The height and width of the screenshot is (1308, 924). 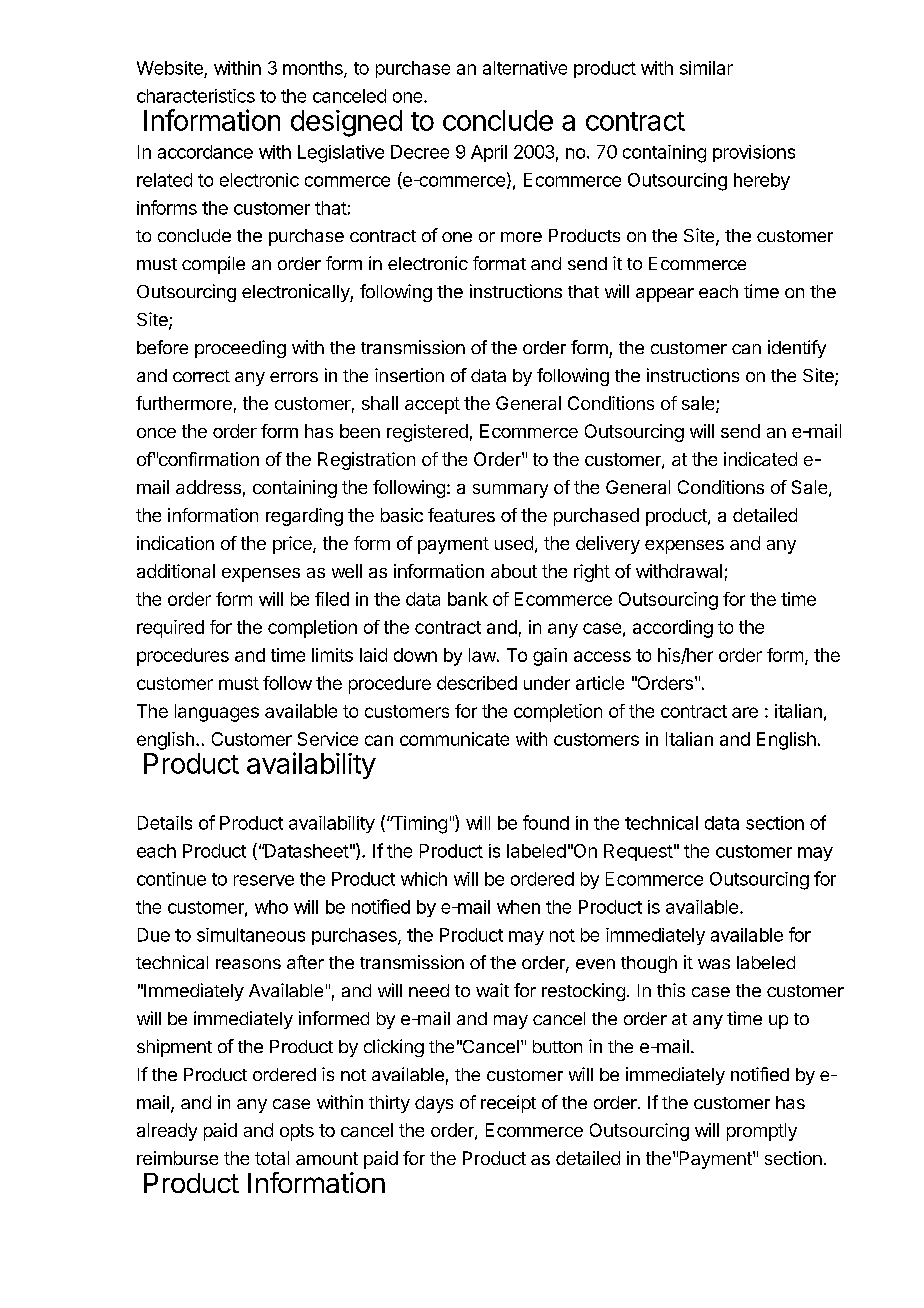 What do you see at coordinates (454, 739) in the screenshot?
I see `communicate` at bounding box center [454, 739].
